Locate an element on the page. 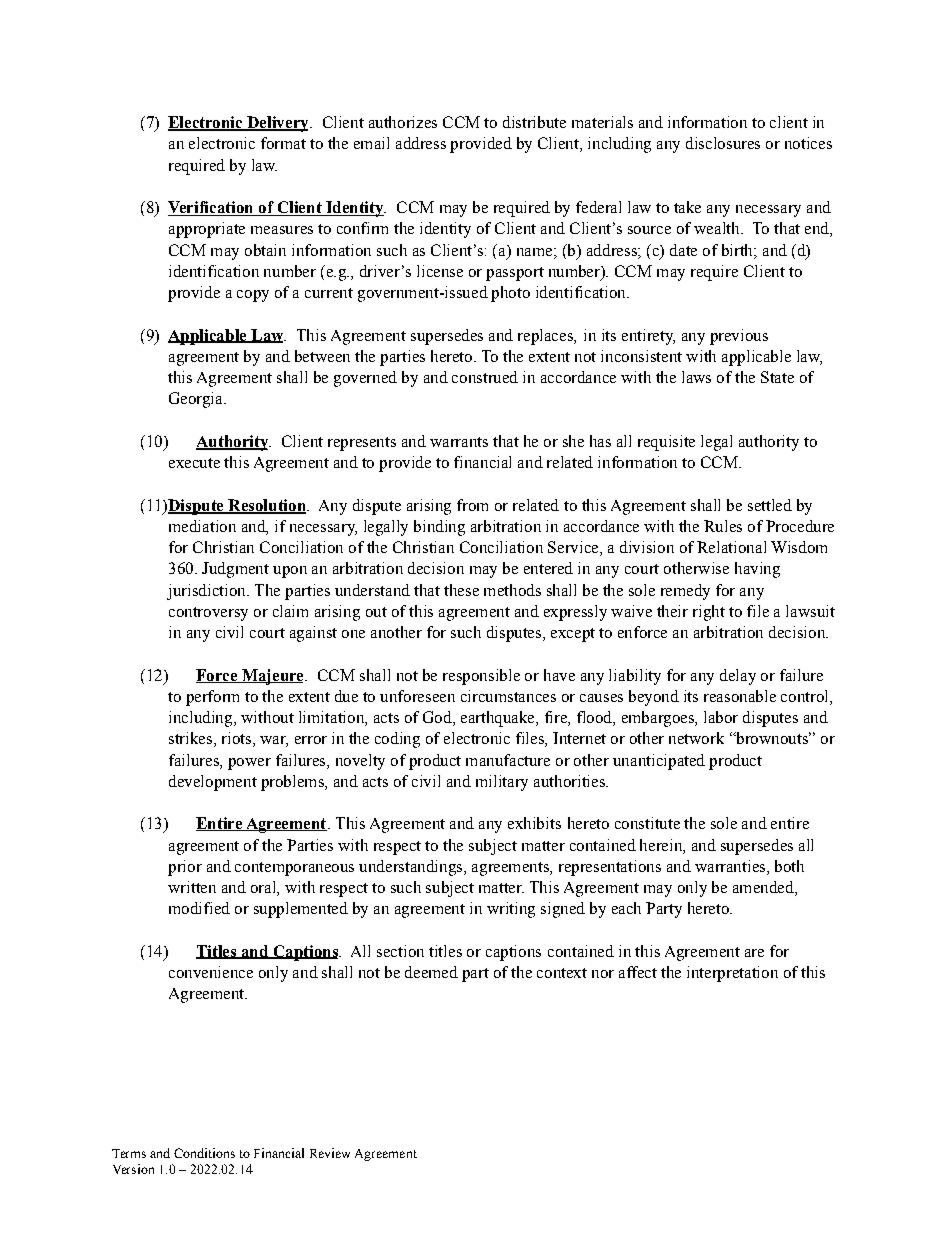 The height and width of the page is (1233, 952). written is located at coordinates (192, 887).
